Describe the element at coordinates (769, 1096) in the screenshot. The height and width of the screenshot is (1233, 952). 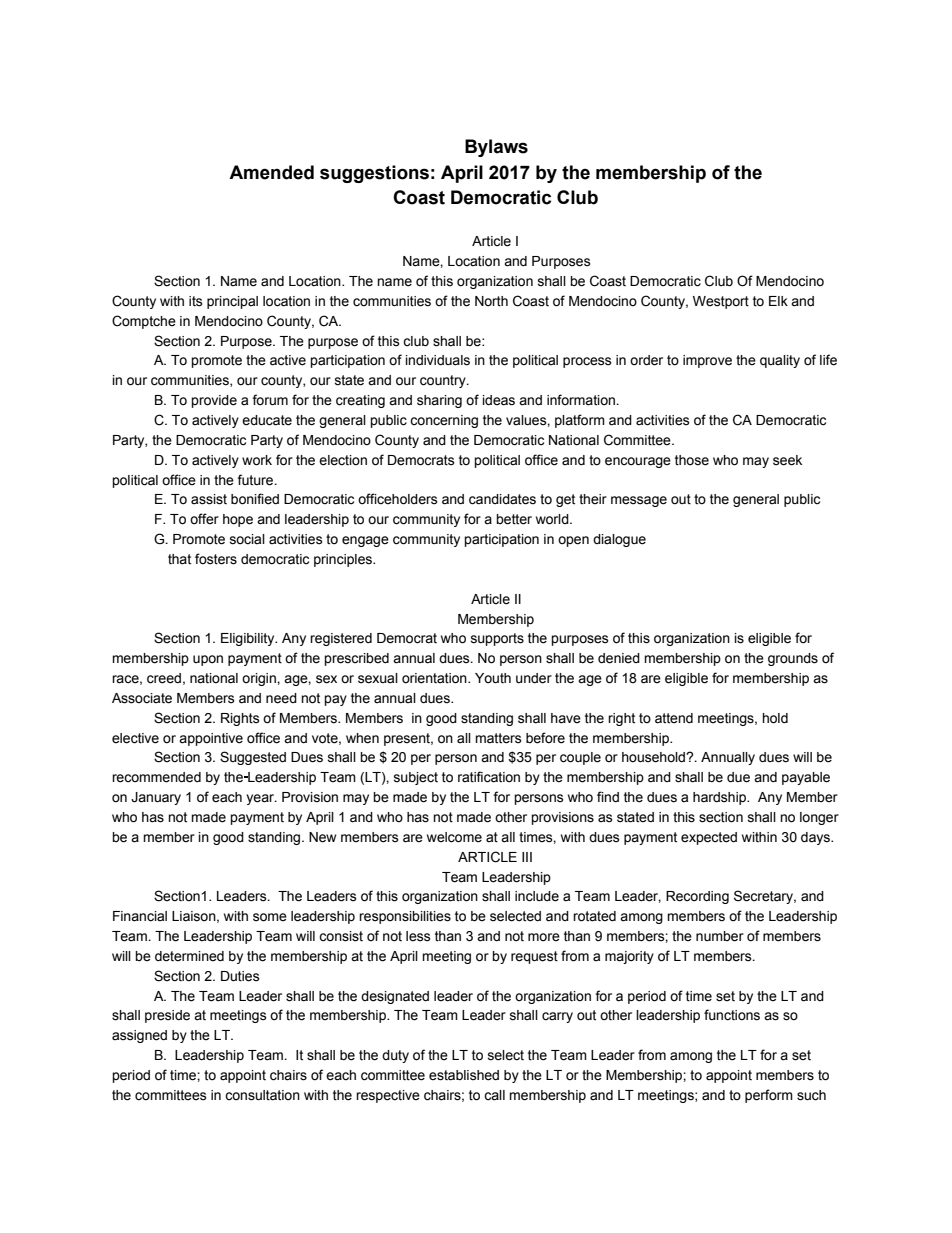
I see `perform` at that location.
